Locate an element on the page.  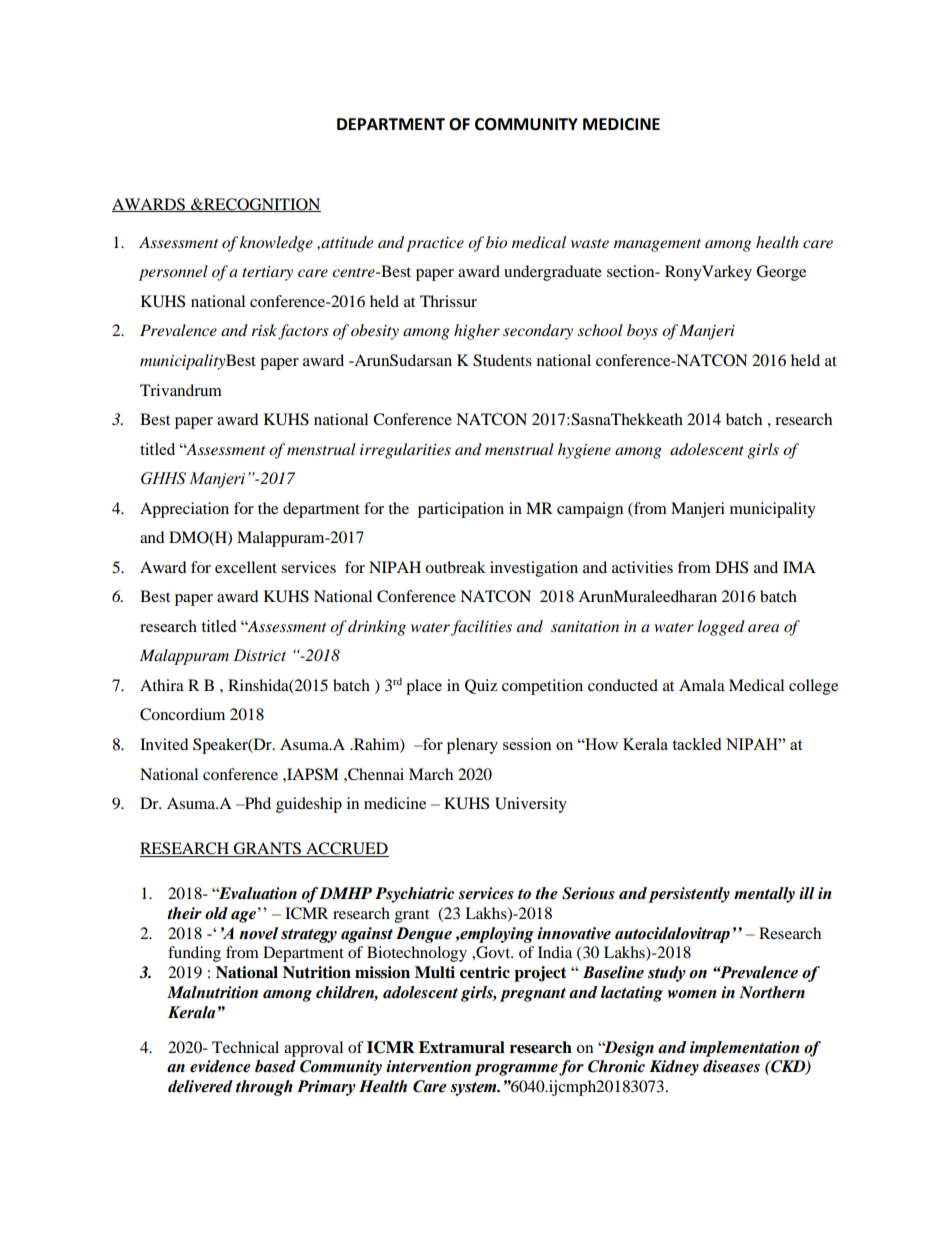
Psychiatric is located at coordinates (414, 895).
